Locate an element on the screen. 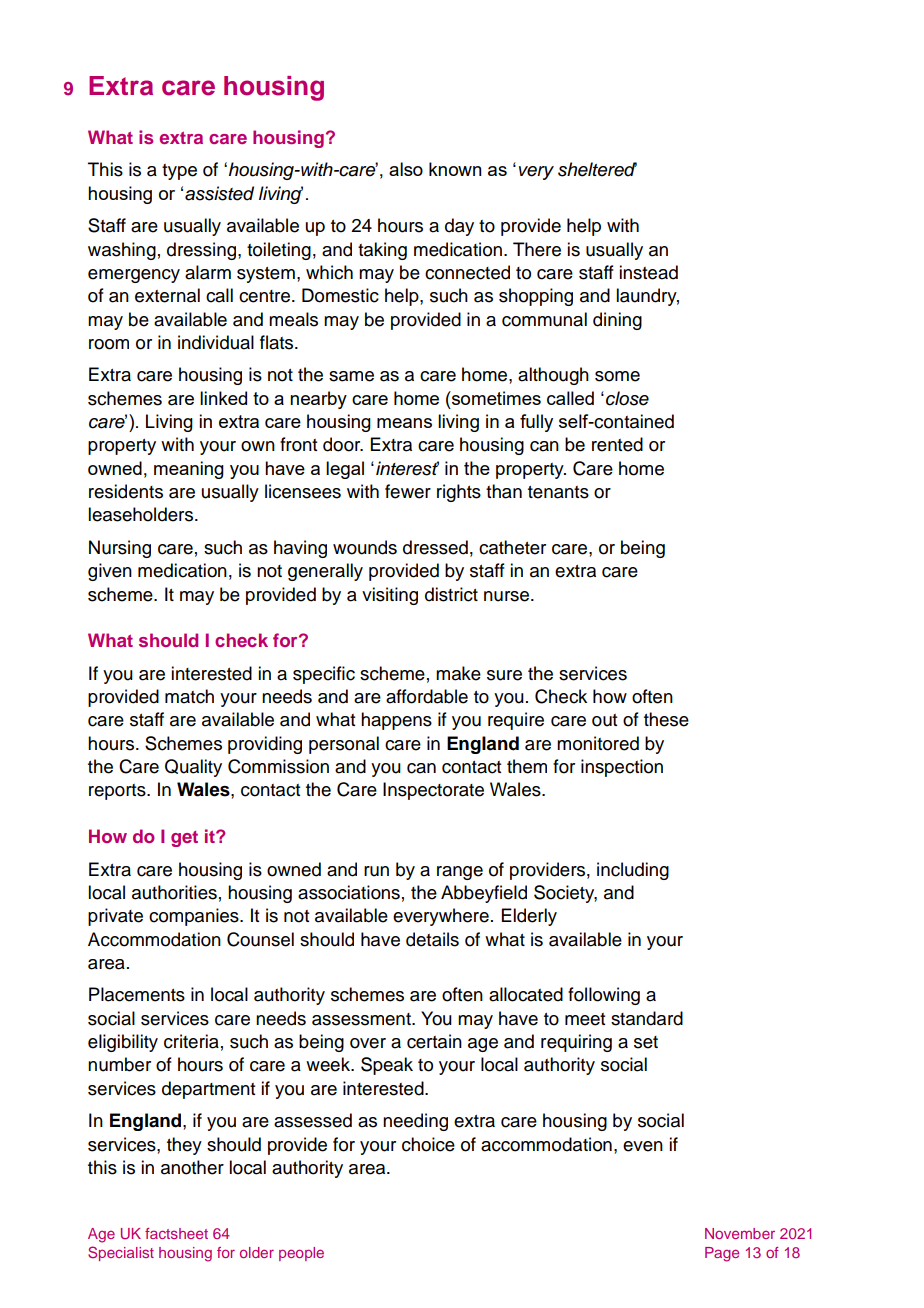 The height and width of the screenshot is (1308, 924). range is located at coordinates (460, 873).
